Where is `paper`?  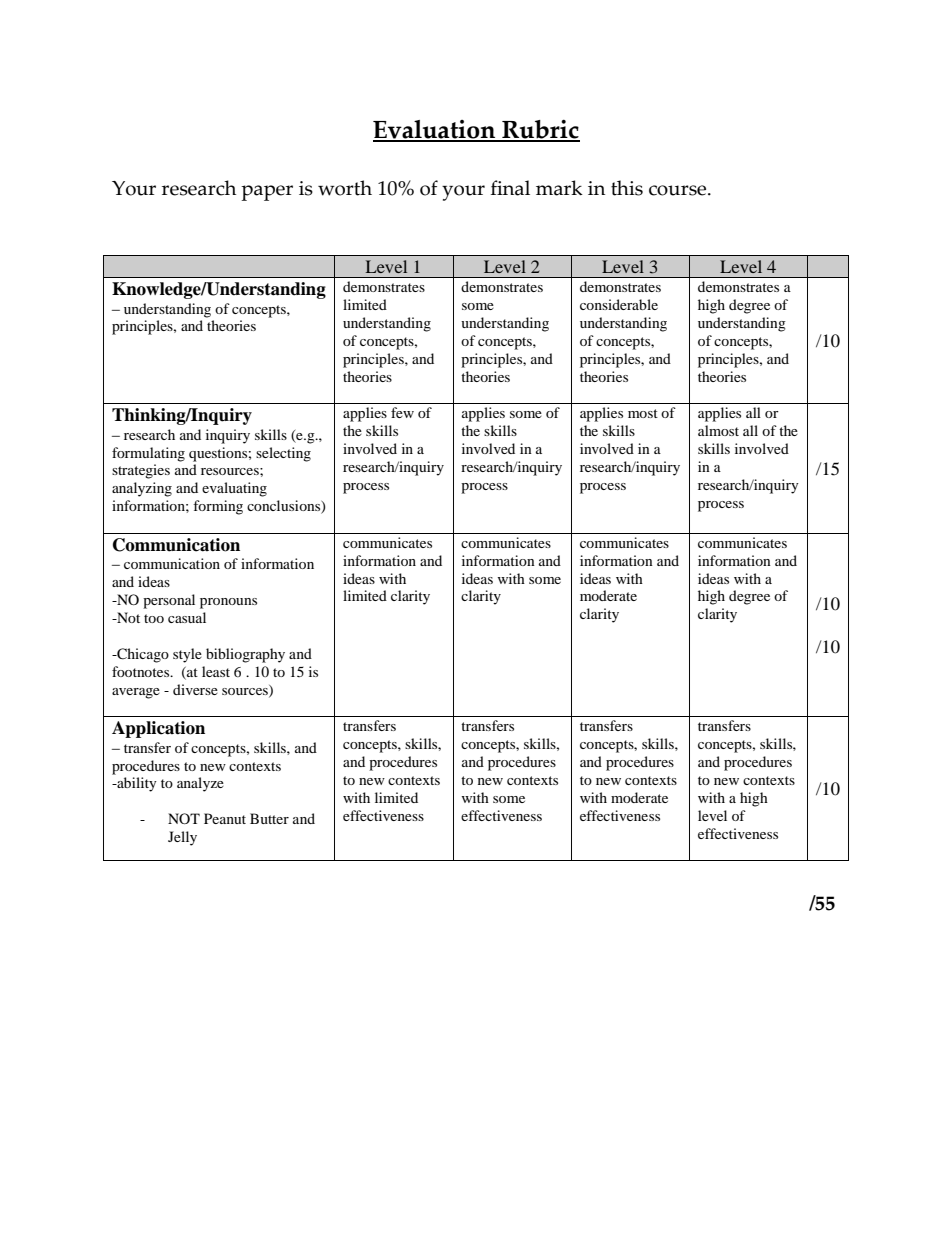 paper is located at coordinates (267, 193).
